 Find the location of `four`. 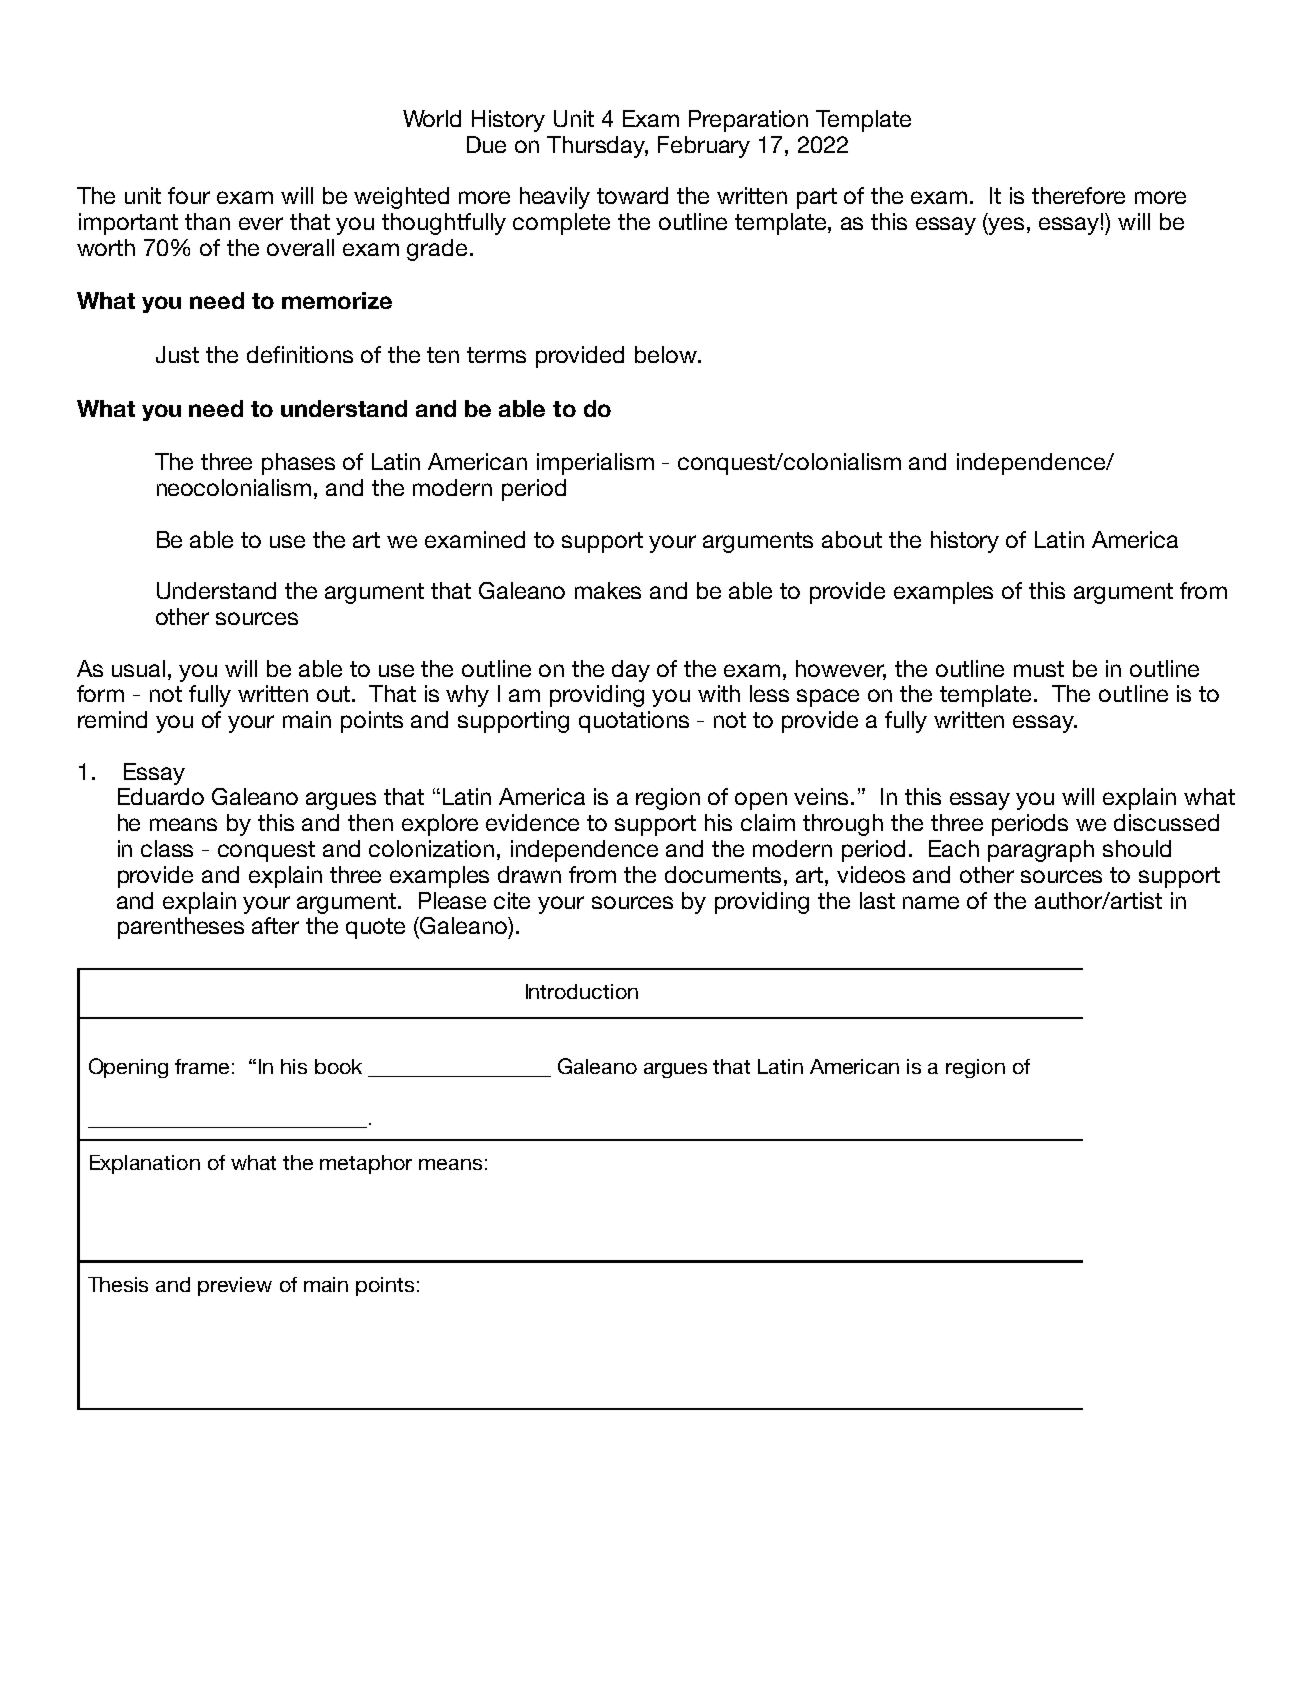

four is located at coordinates (189, 195).
